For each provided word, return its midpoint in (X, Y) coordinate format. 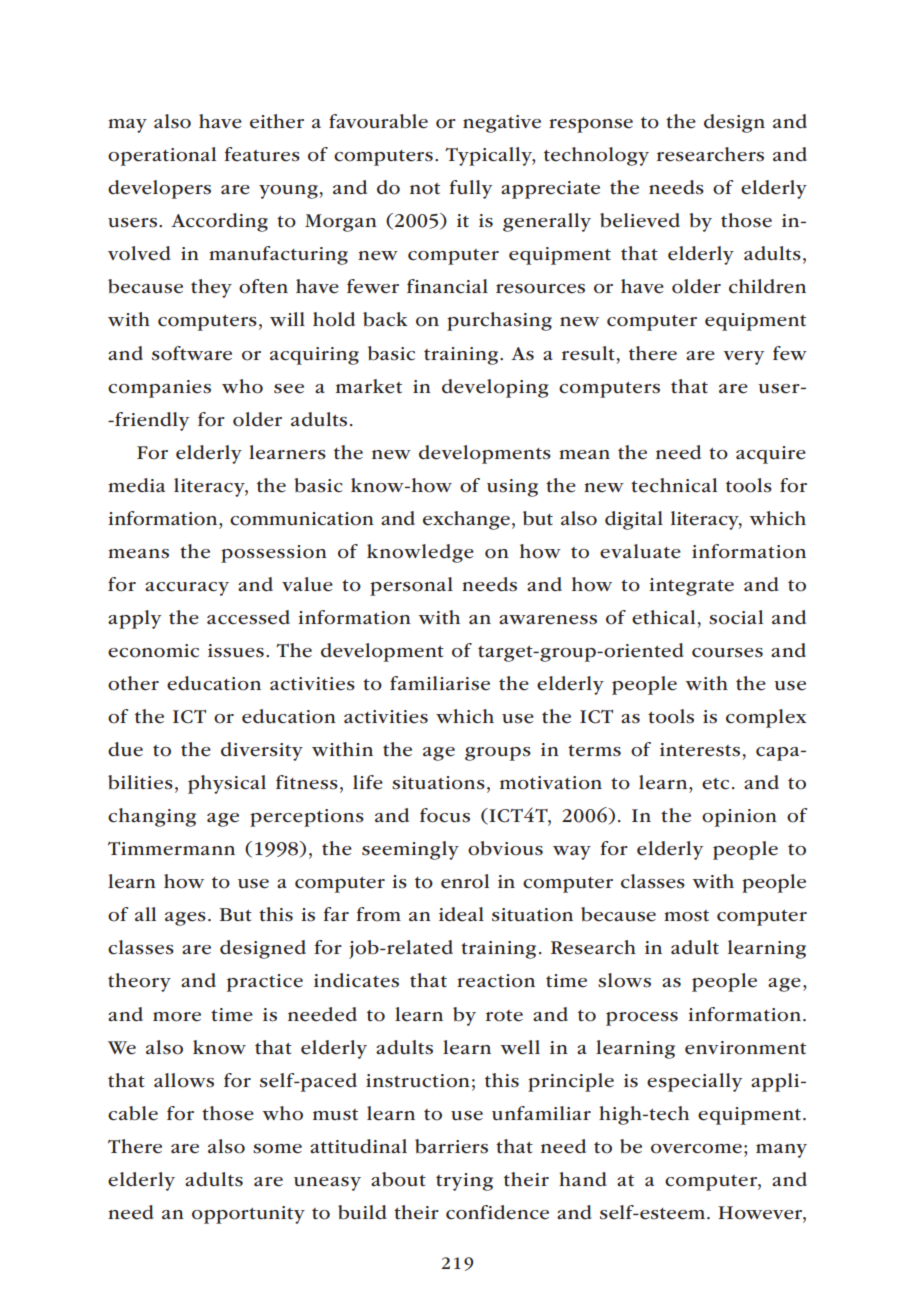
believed (640, 220)
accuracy (187, 589)
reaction (496, 981)
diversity (262, 751)
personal (411, 586)
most (686, 916)
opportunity (248, 1215)
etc (715, 784)
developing (495, 388)
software (192, 353)
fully (470, 189)
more (177, 1017)
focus (445, 815)
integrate (691, 587)
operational (162, 156)
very (743, 358)
